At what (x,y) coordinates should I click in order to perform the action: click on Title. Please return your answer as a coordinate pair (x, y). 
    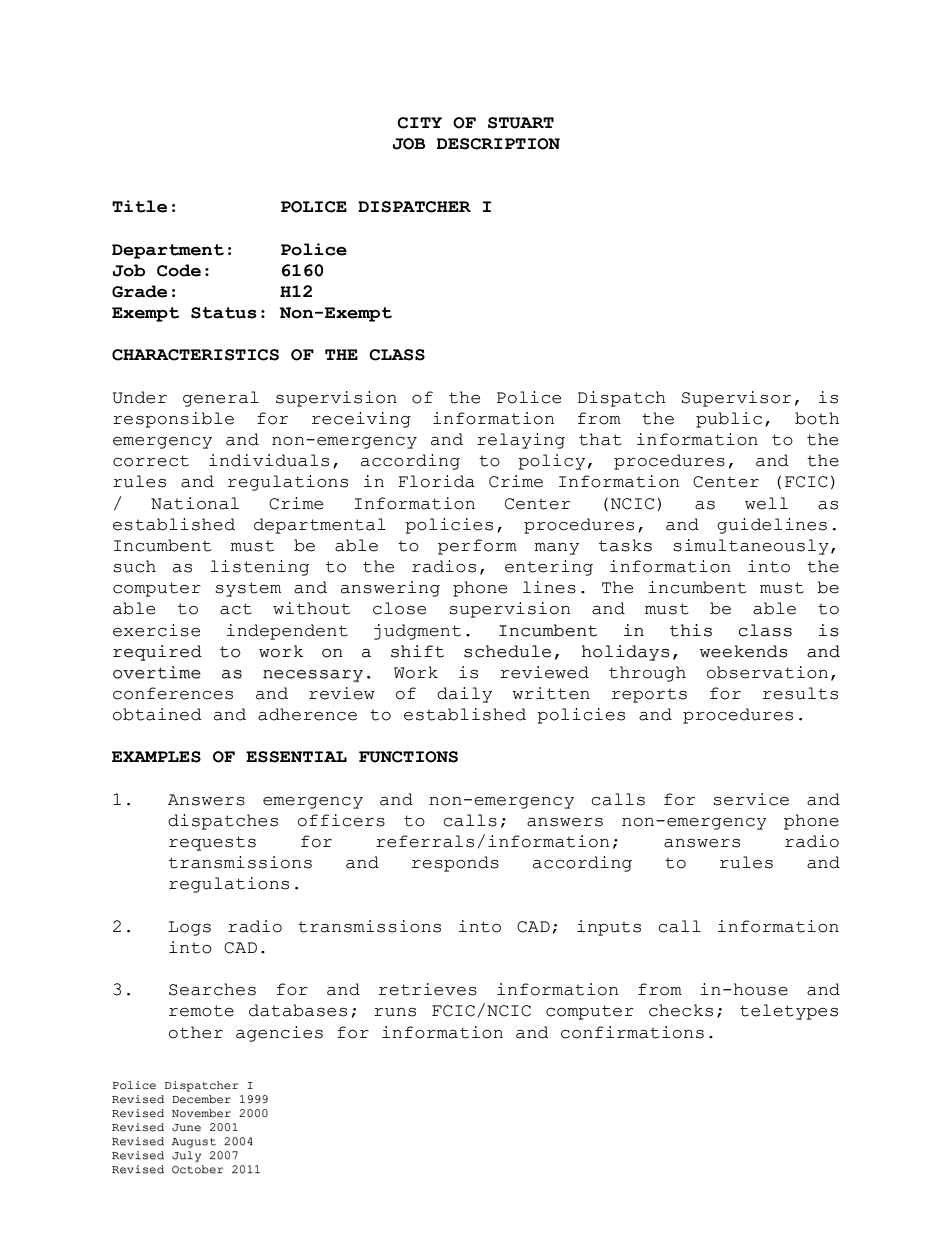
    Looking at the image, I should click on (139, 206).
